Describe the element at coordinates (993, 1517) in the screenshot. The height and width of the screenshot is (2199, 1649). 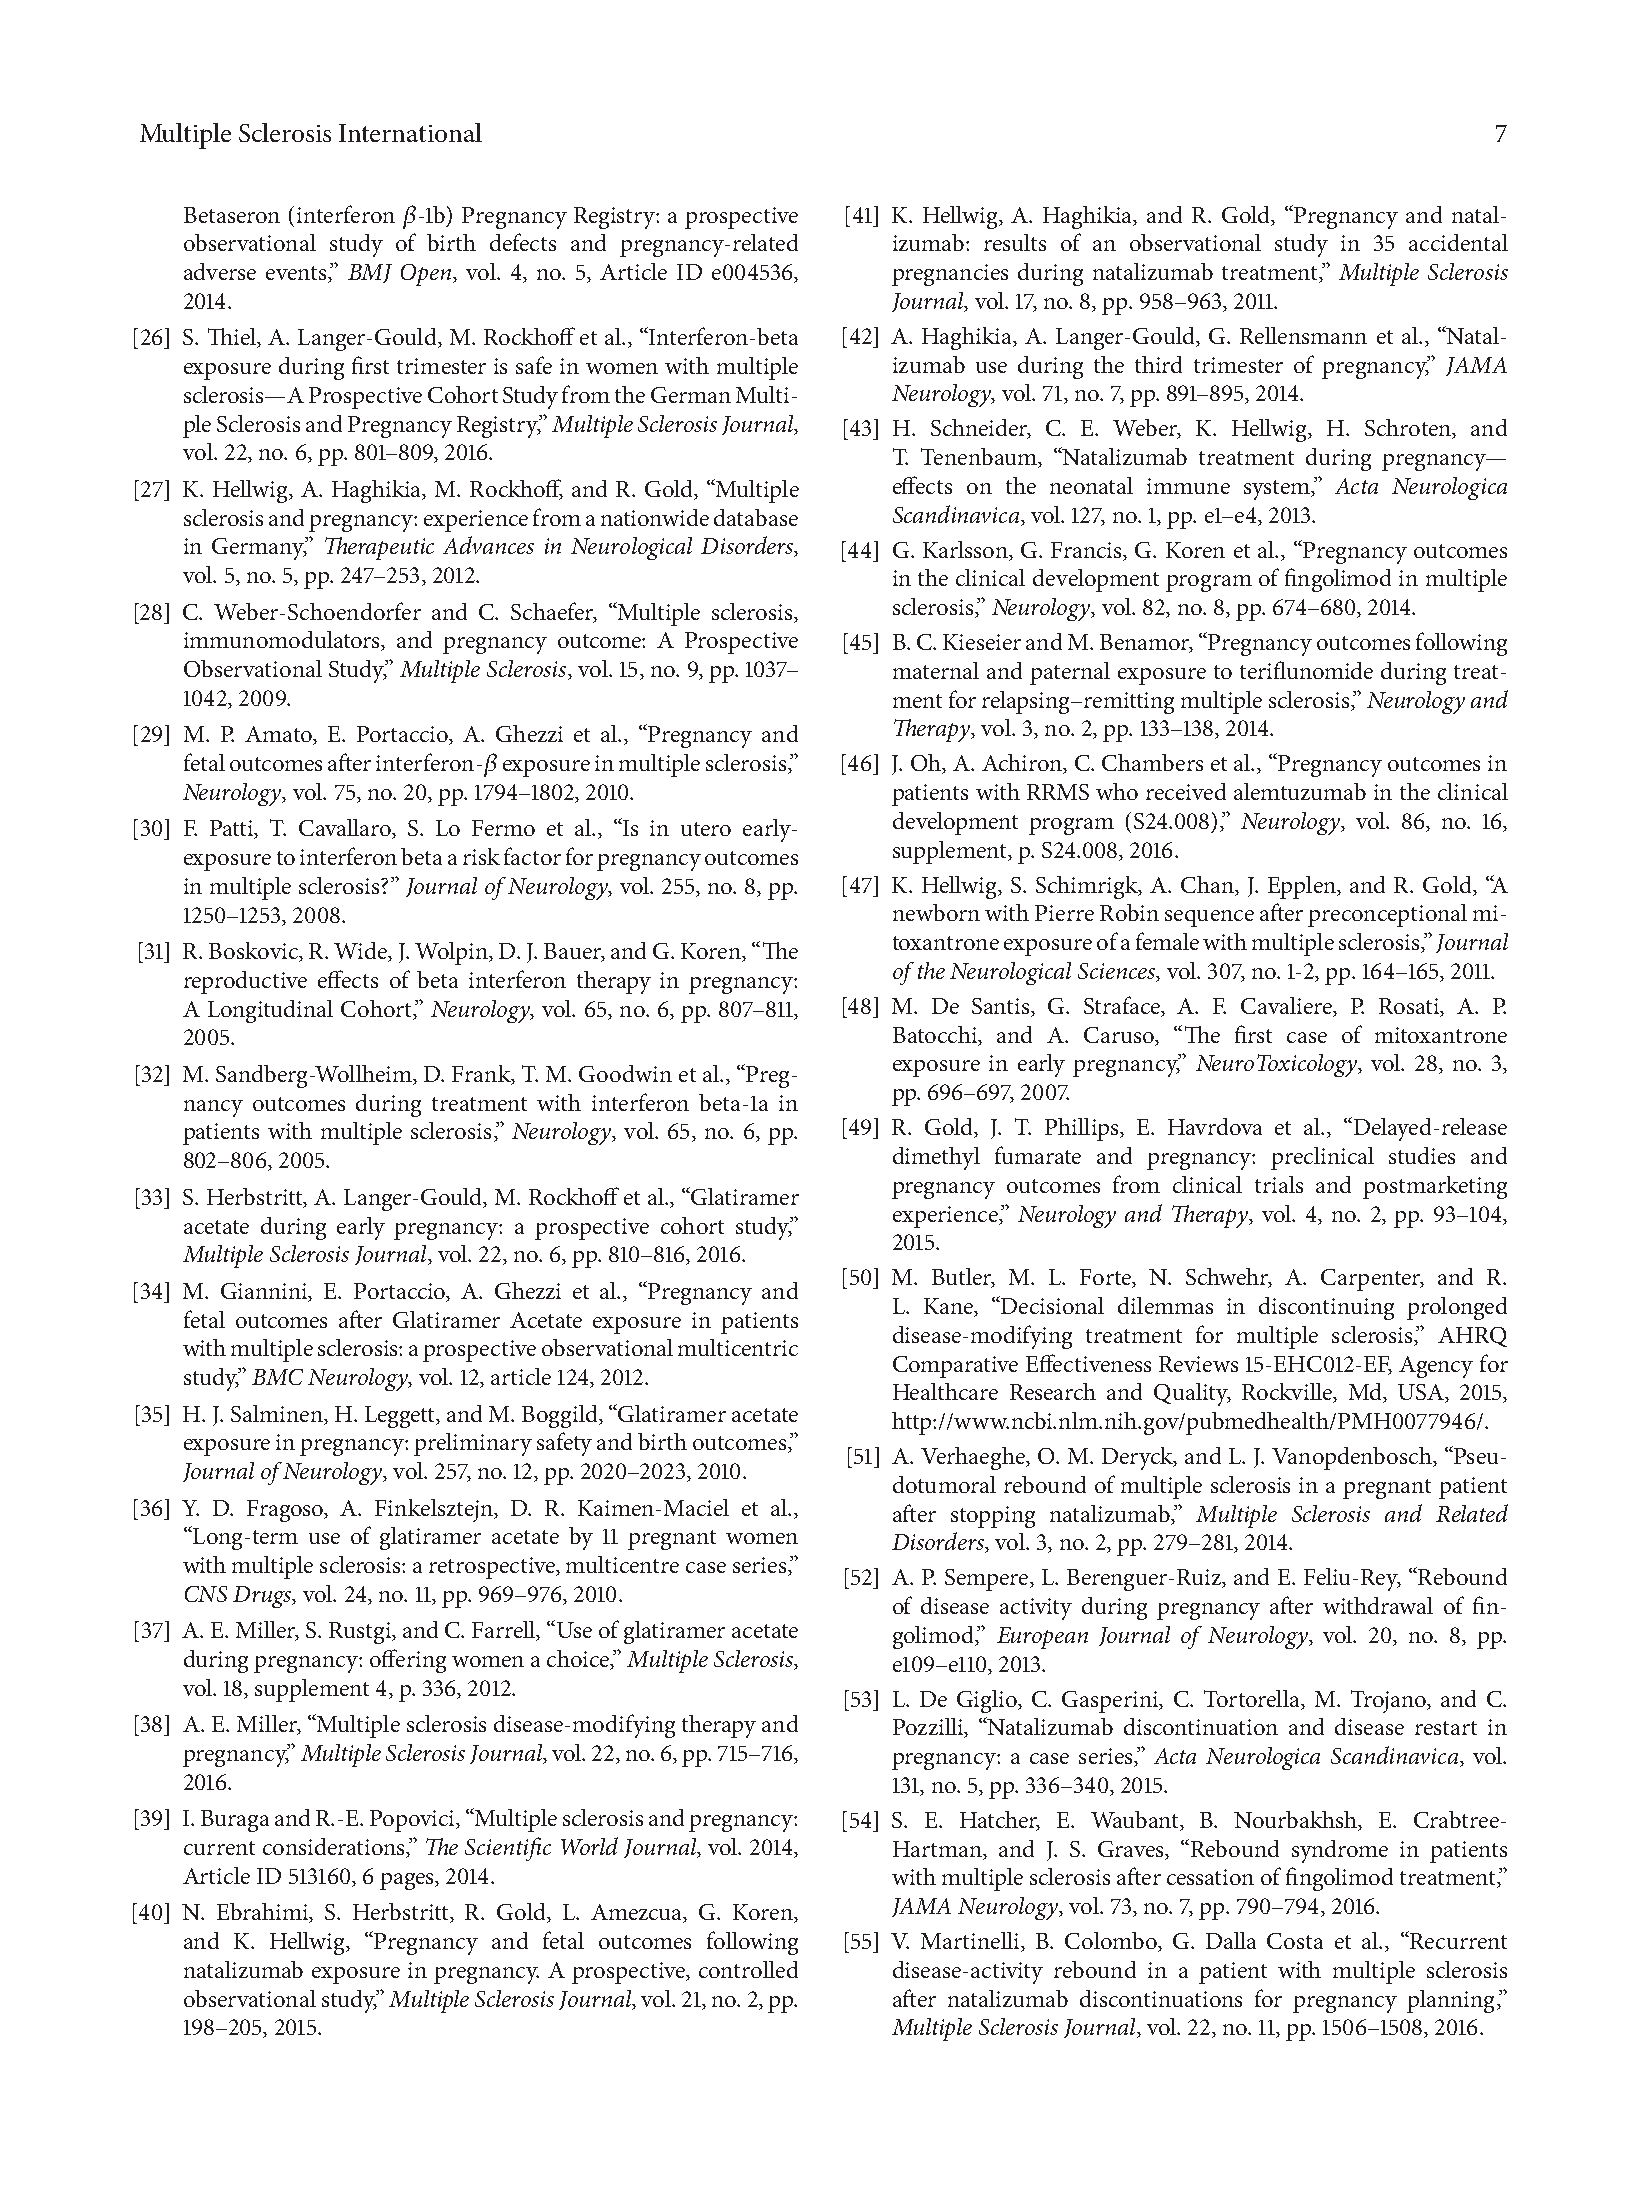
I see `stopping` at that location.
